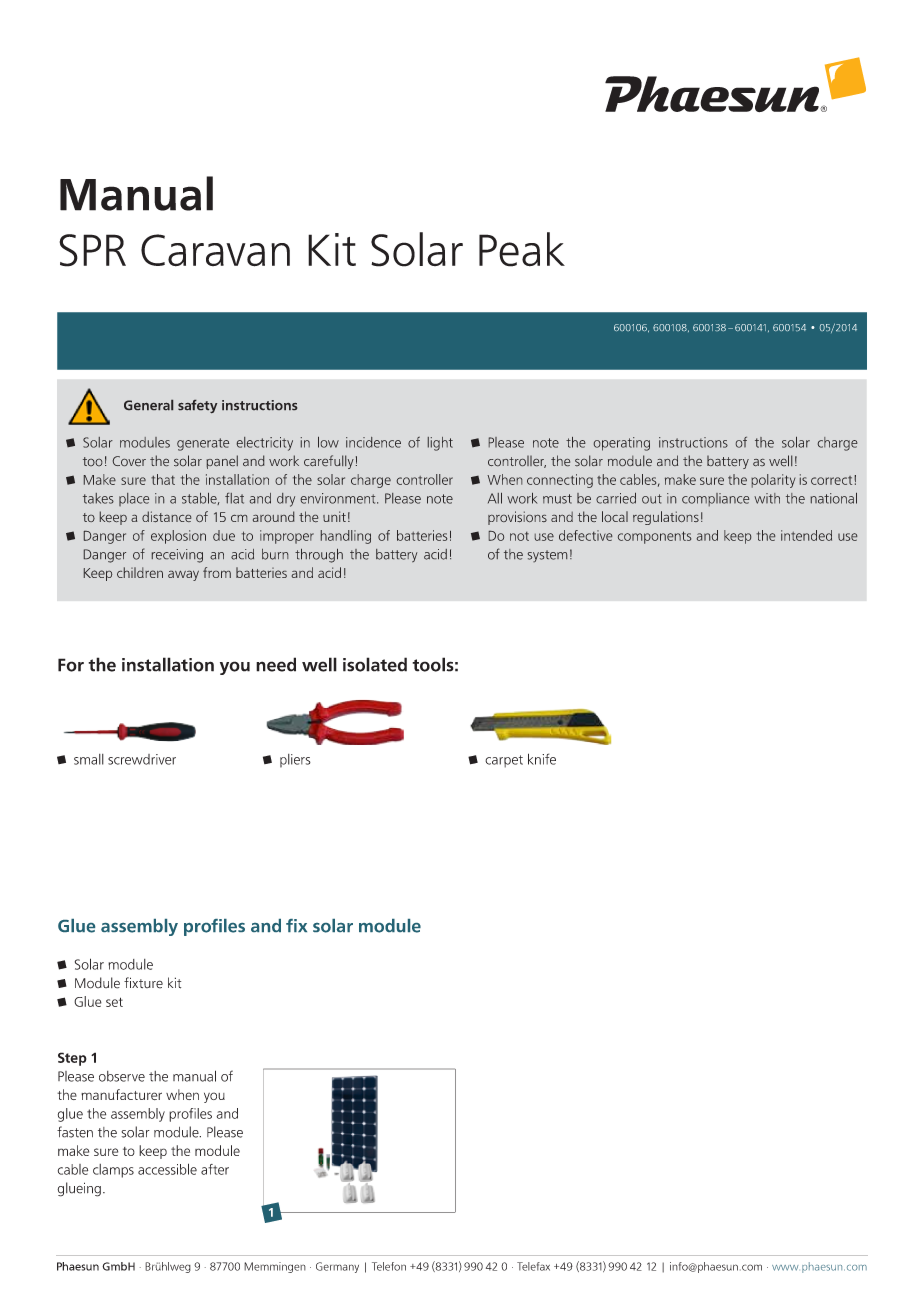 The image size is (924, 1308). What do you see at coordinates (389, 1266) in the screenshot?
I see `Telefon` at bounding box center [389, 1266].
